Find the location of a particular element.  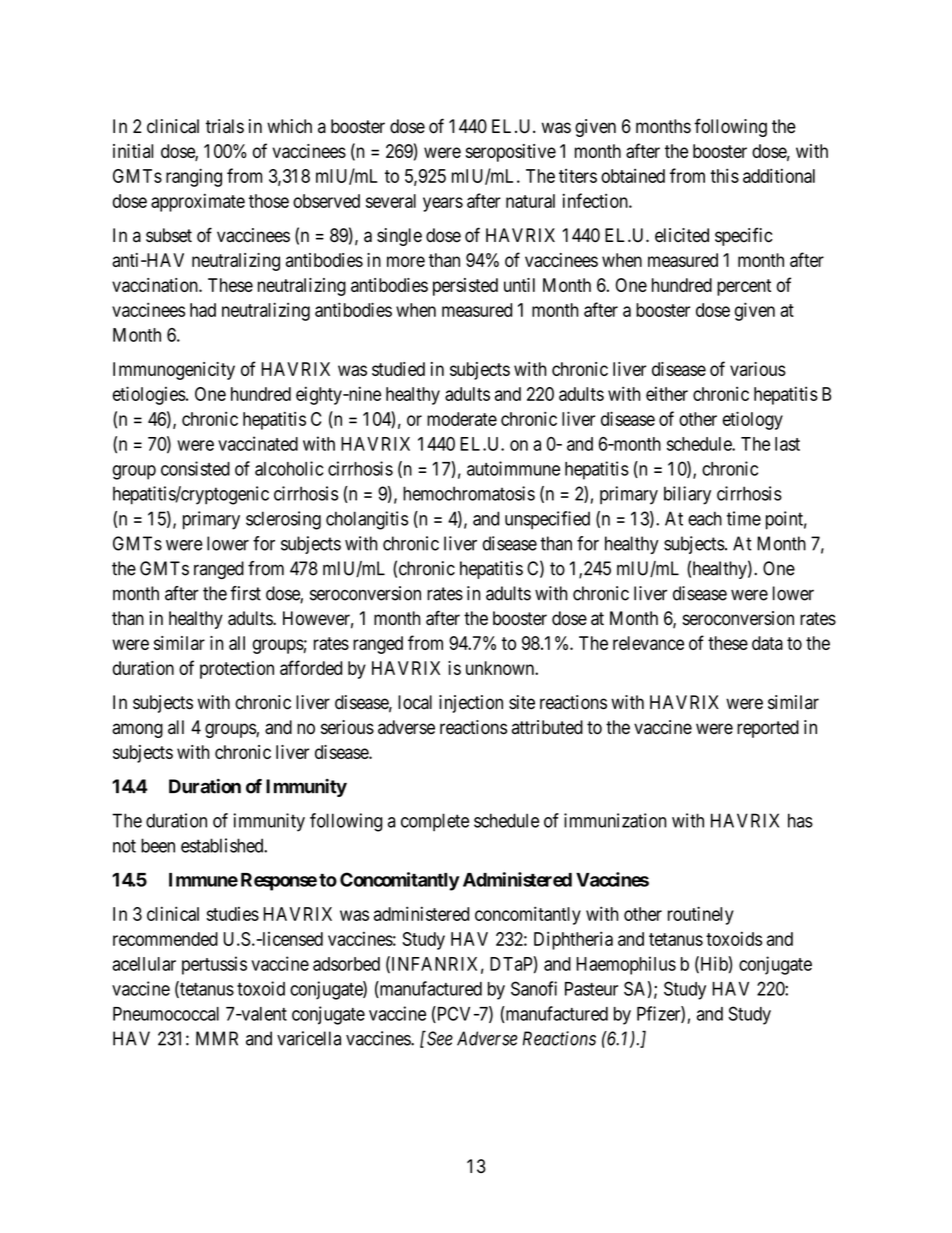

ranging is located at coordinates (194, 177).
